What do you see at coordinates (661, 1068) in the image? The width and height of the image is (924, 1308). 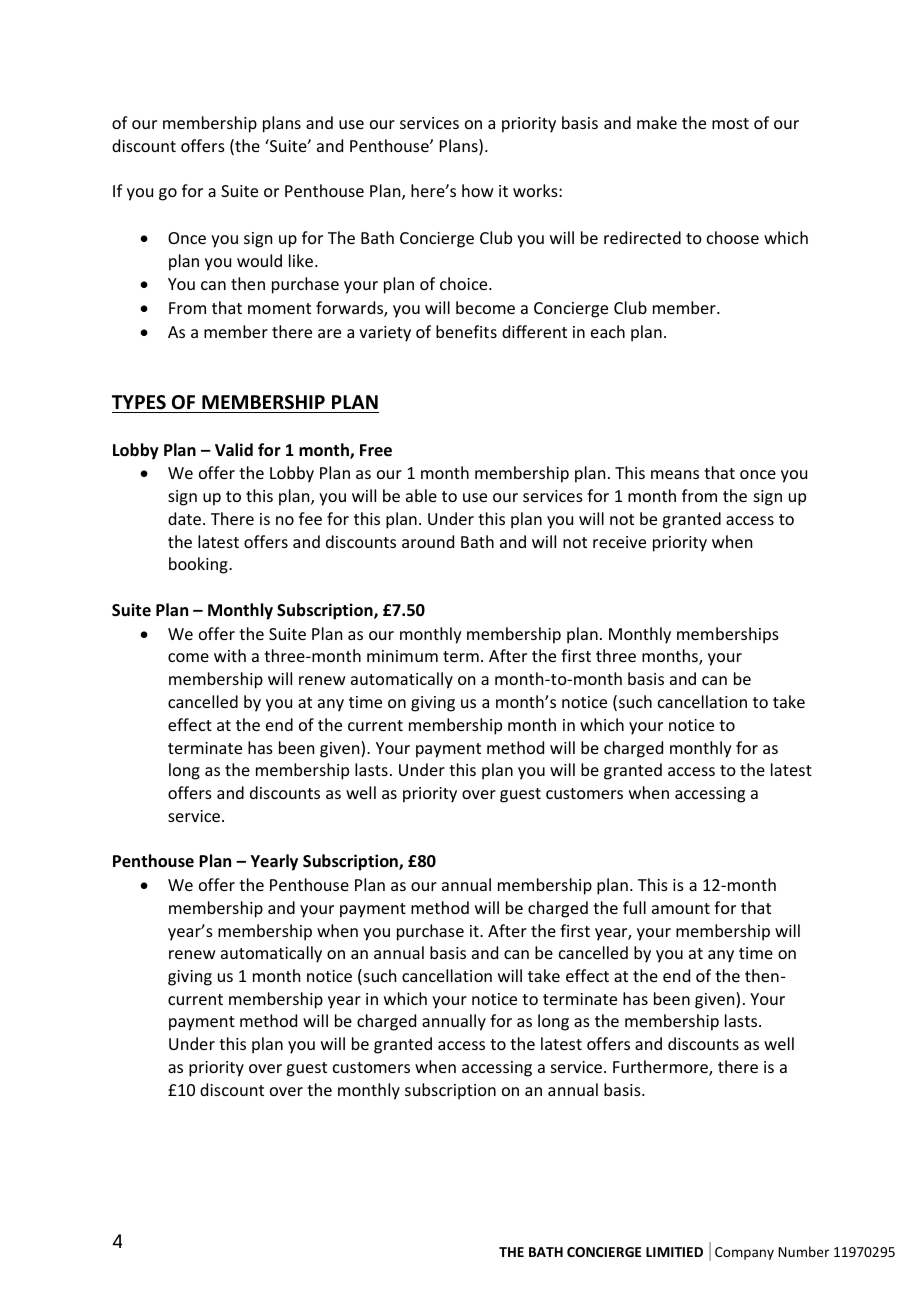 I see `Furthermore` at bounding box center [661, 1068].
